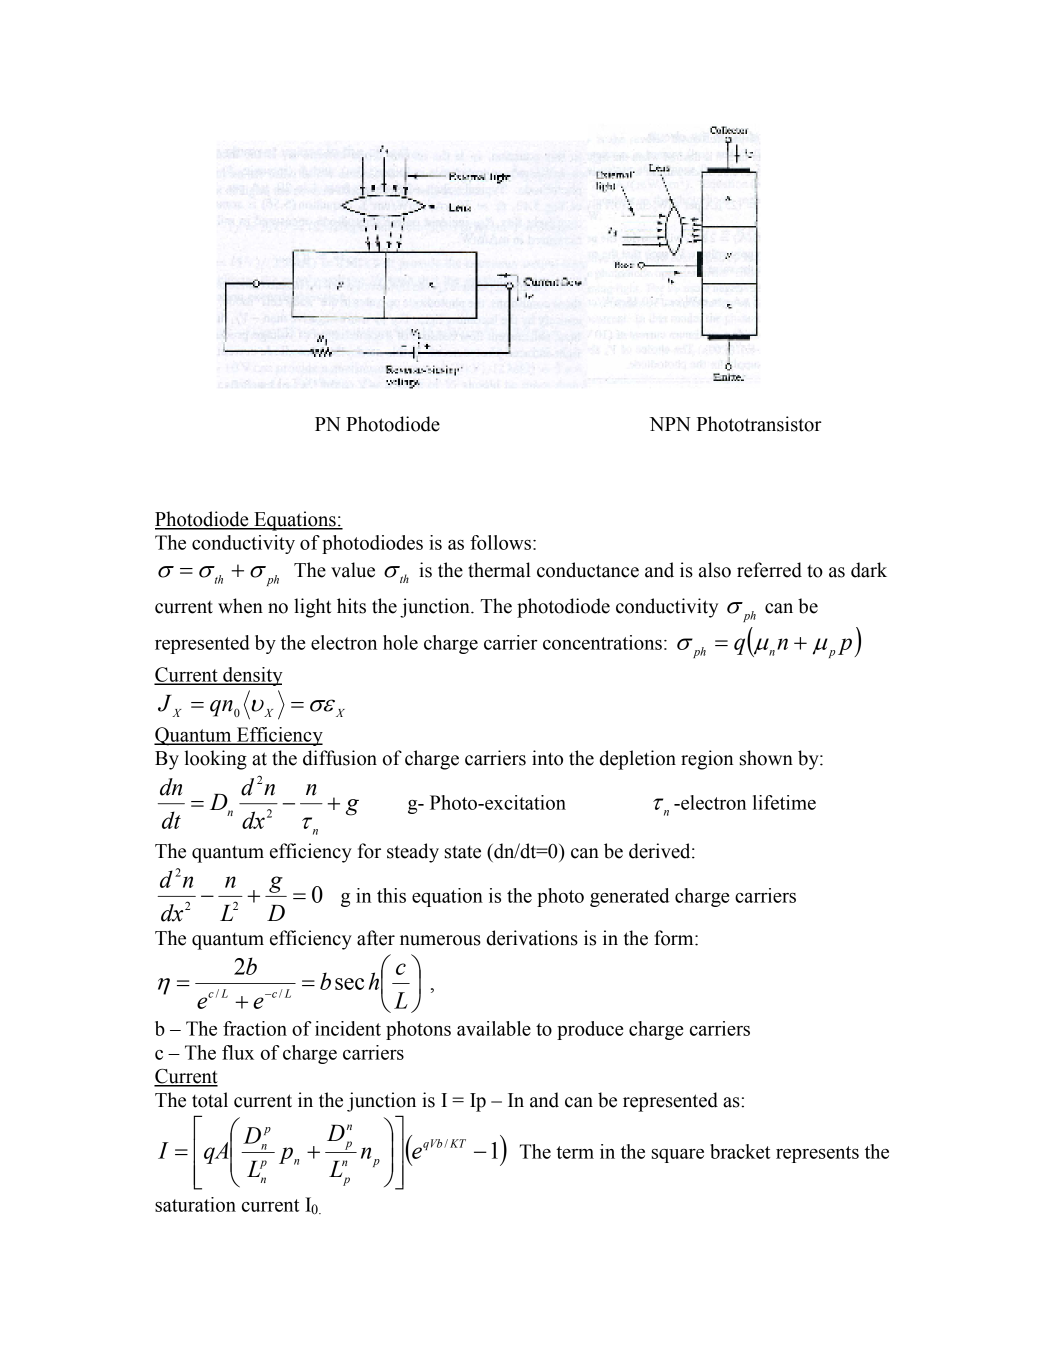 The width and height of the image is (1052, 1361). What do you see at coordinates (195, 1204) in the image?
I see `saturation` at bounding box center [195, 1204].
